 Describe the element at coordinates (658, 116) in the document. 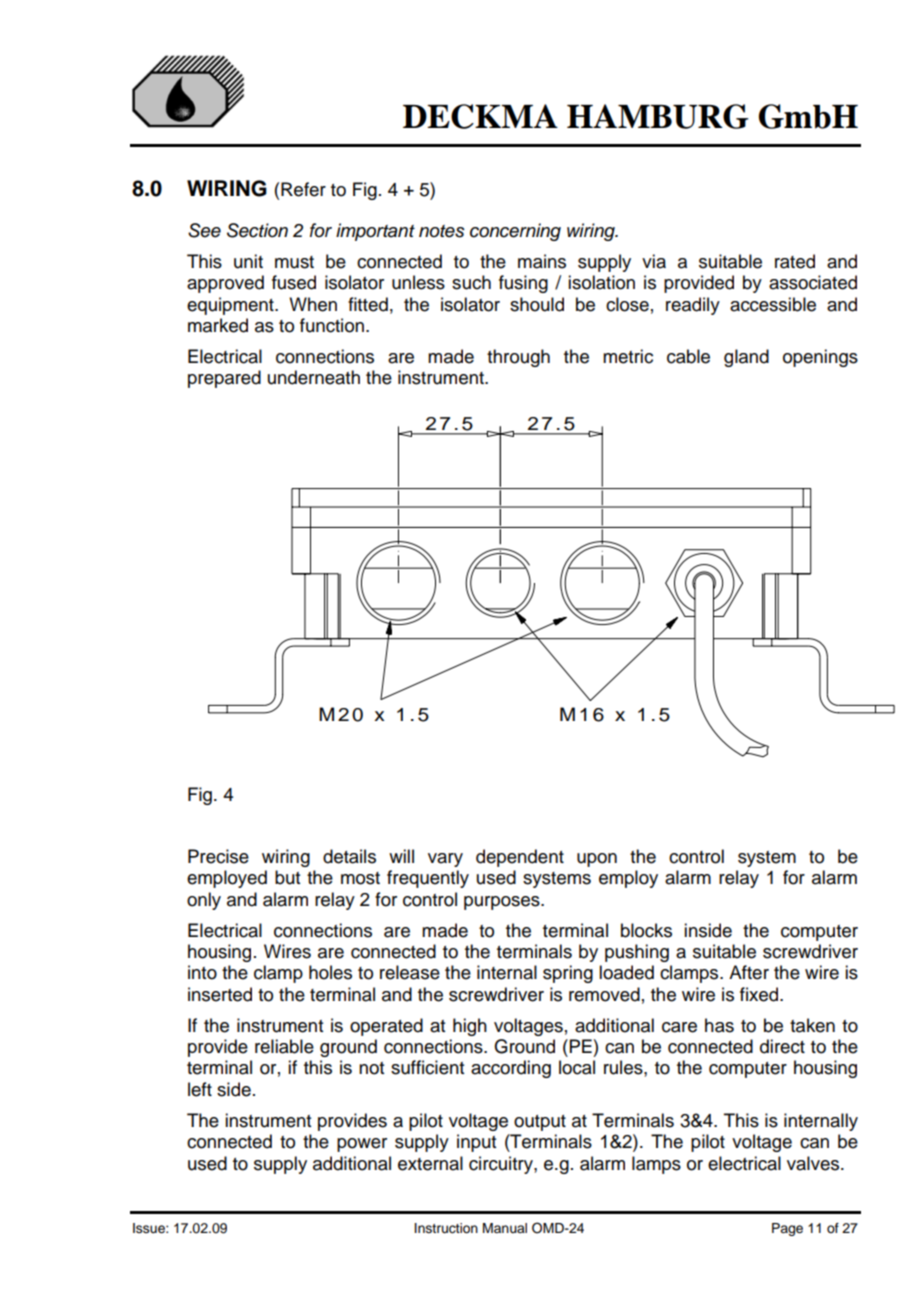

I see `HAMBURG` at that location.
